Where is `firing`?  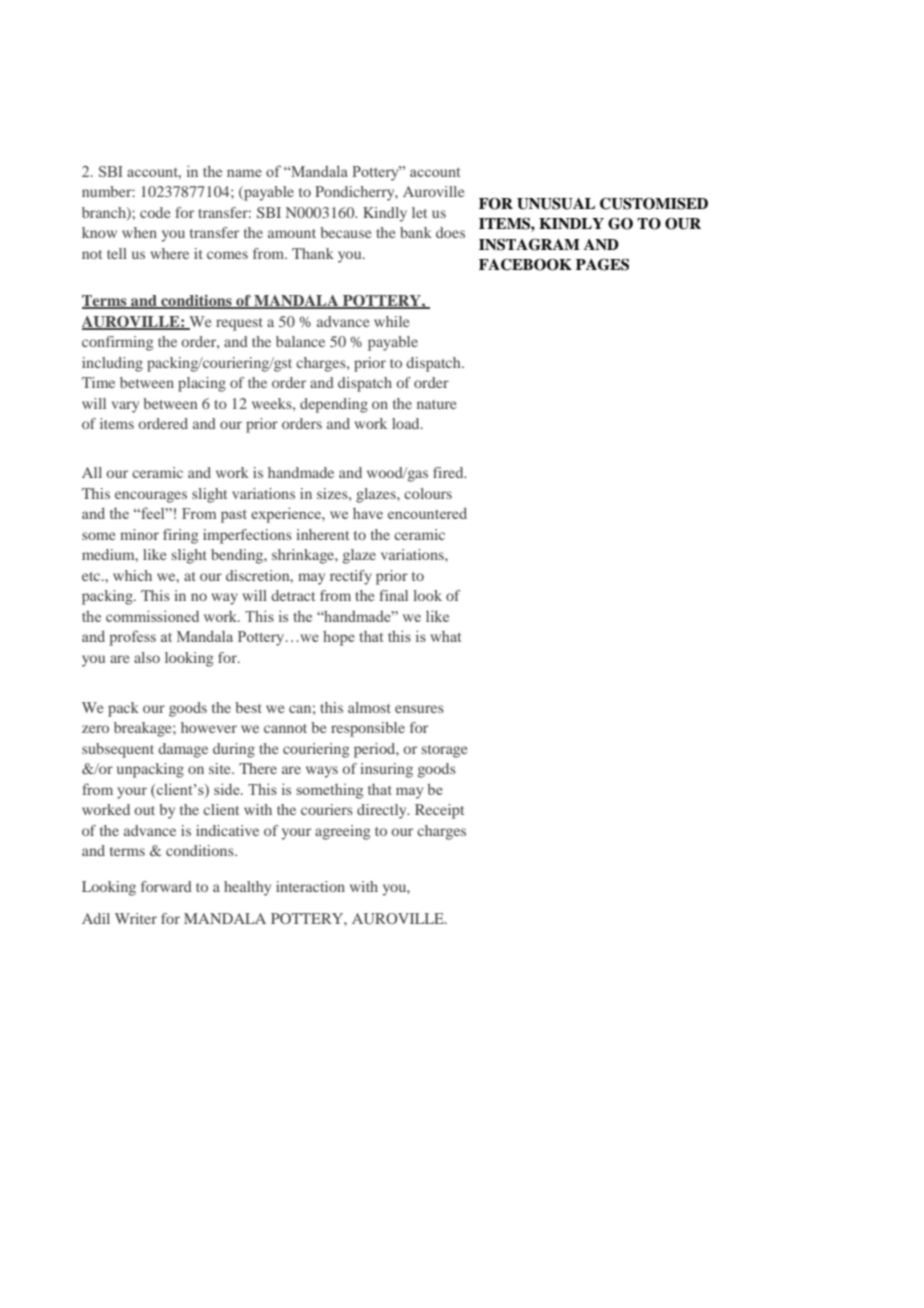
firing is located at coordinates (180, 536).
